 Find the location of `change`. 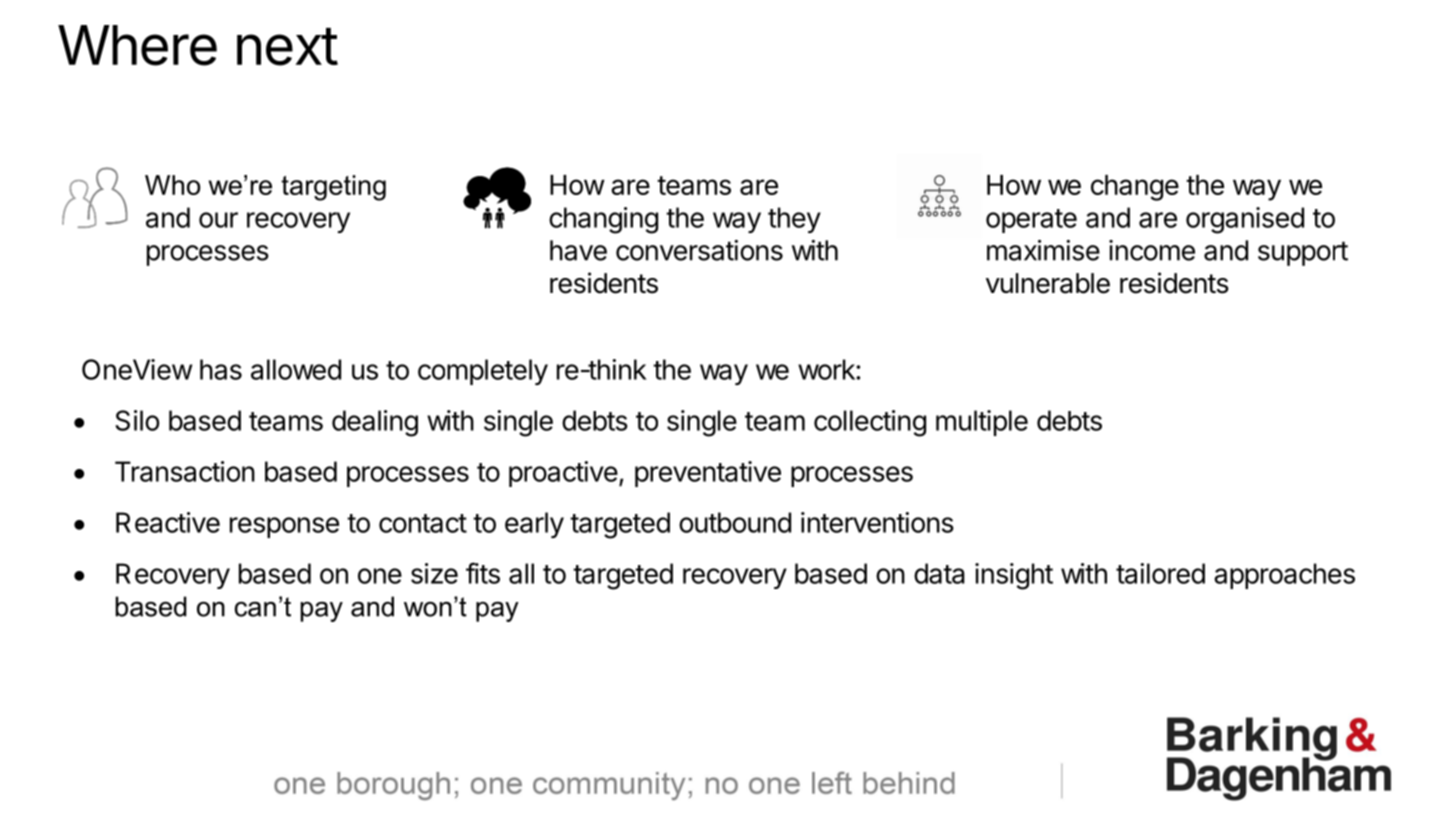

change is located at coordinates (1135, 188).
